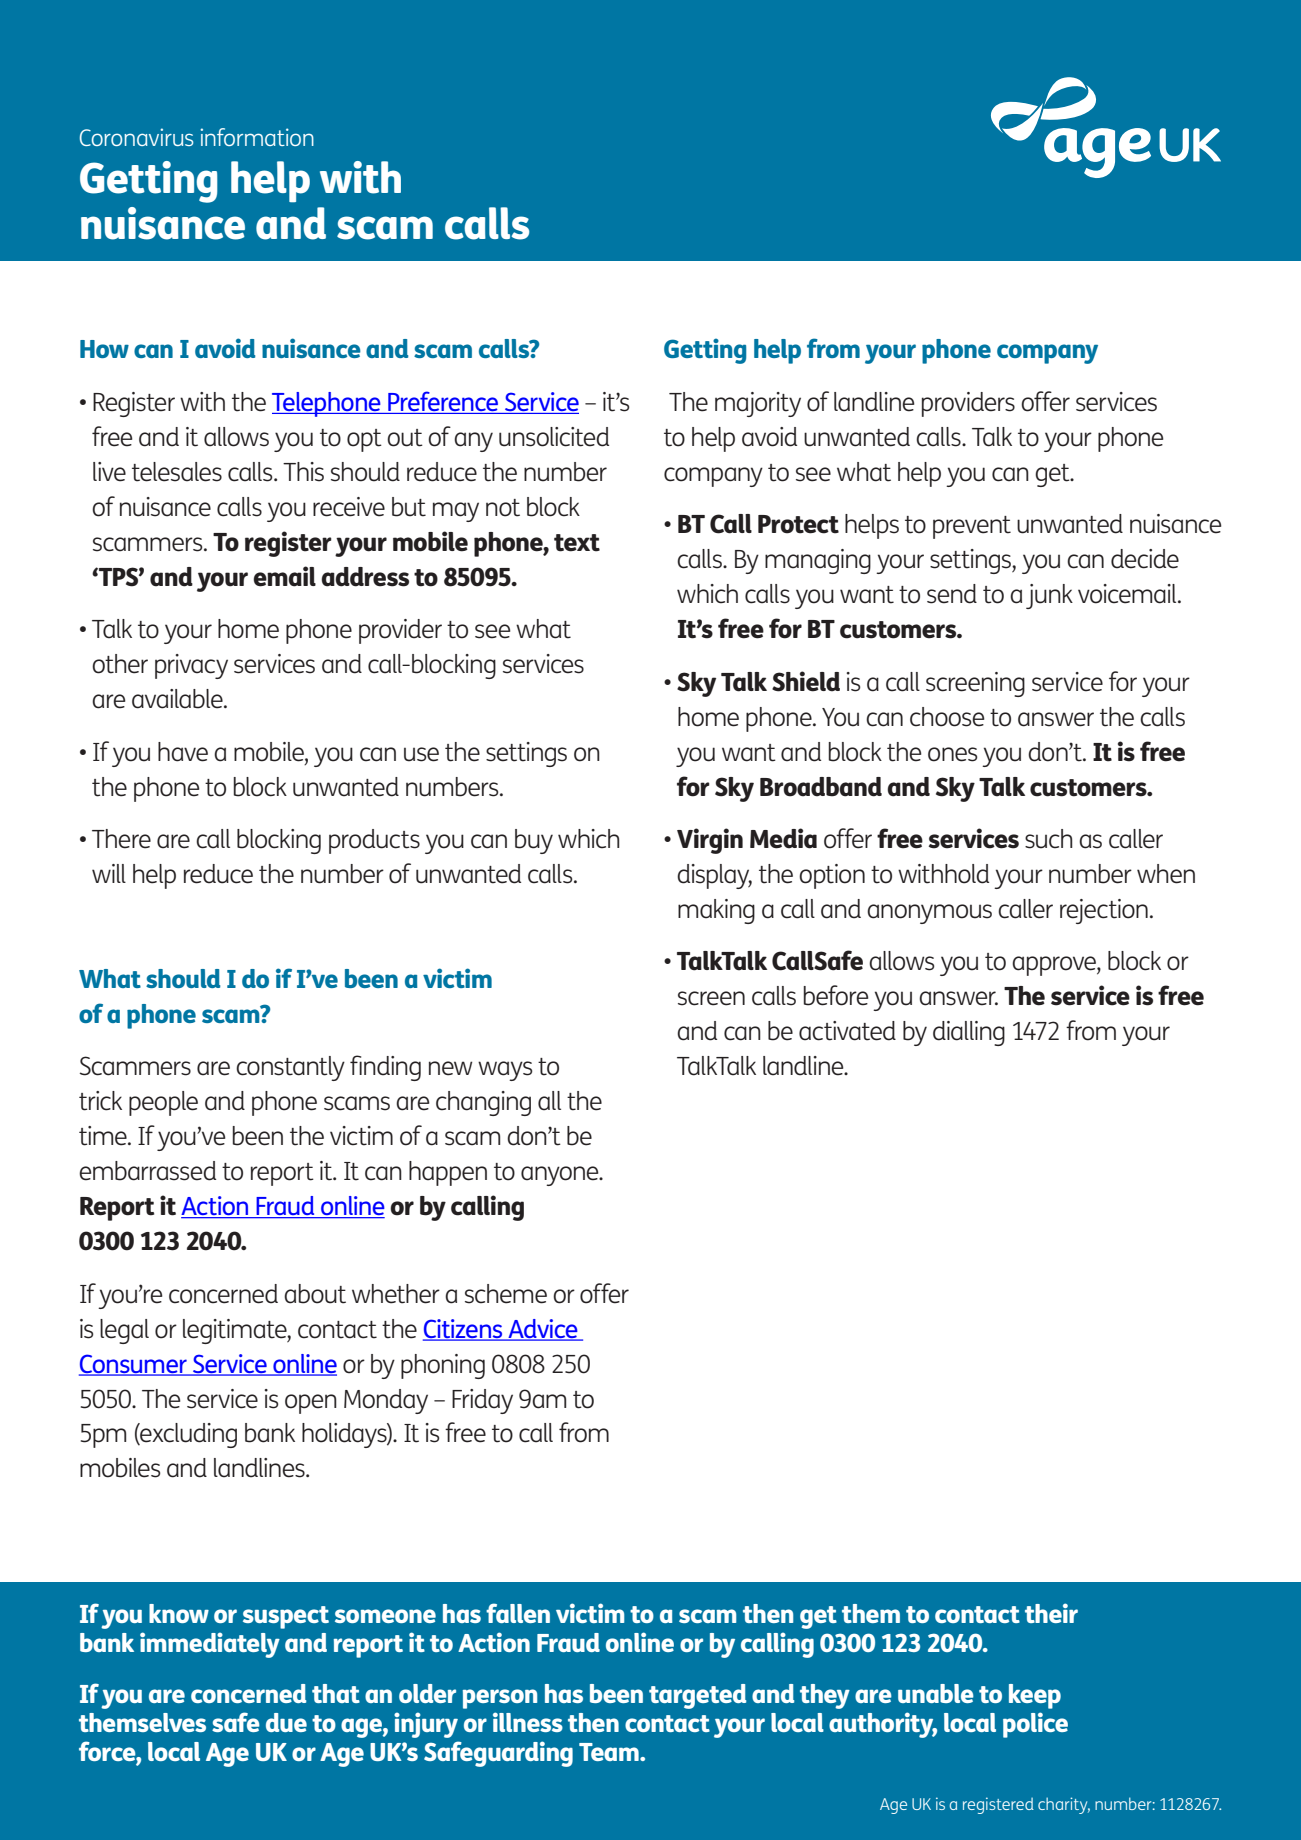  Describe the element at coordinates (1035, 1725) in the page. I see `police` at that location.
